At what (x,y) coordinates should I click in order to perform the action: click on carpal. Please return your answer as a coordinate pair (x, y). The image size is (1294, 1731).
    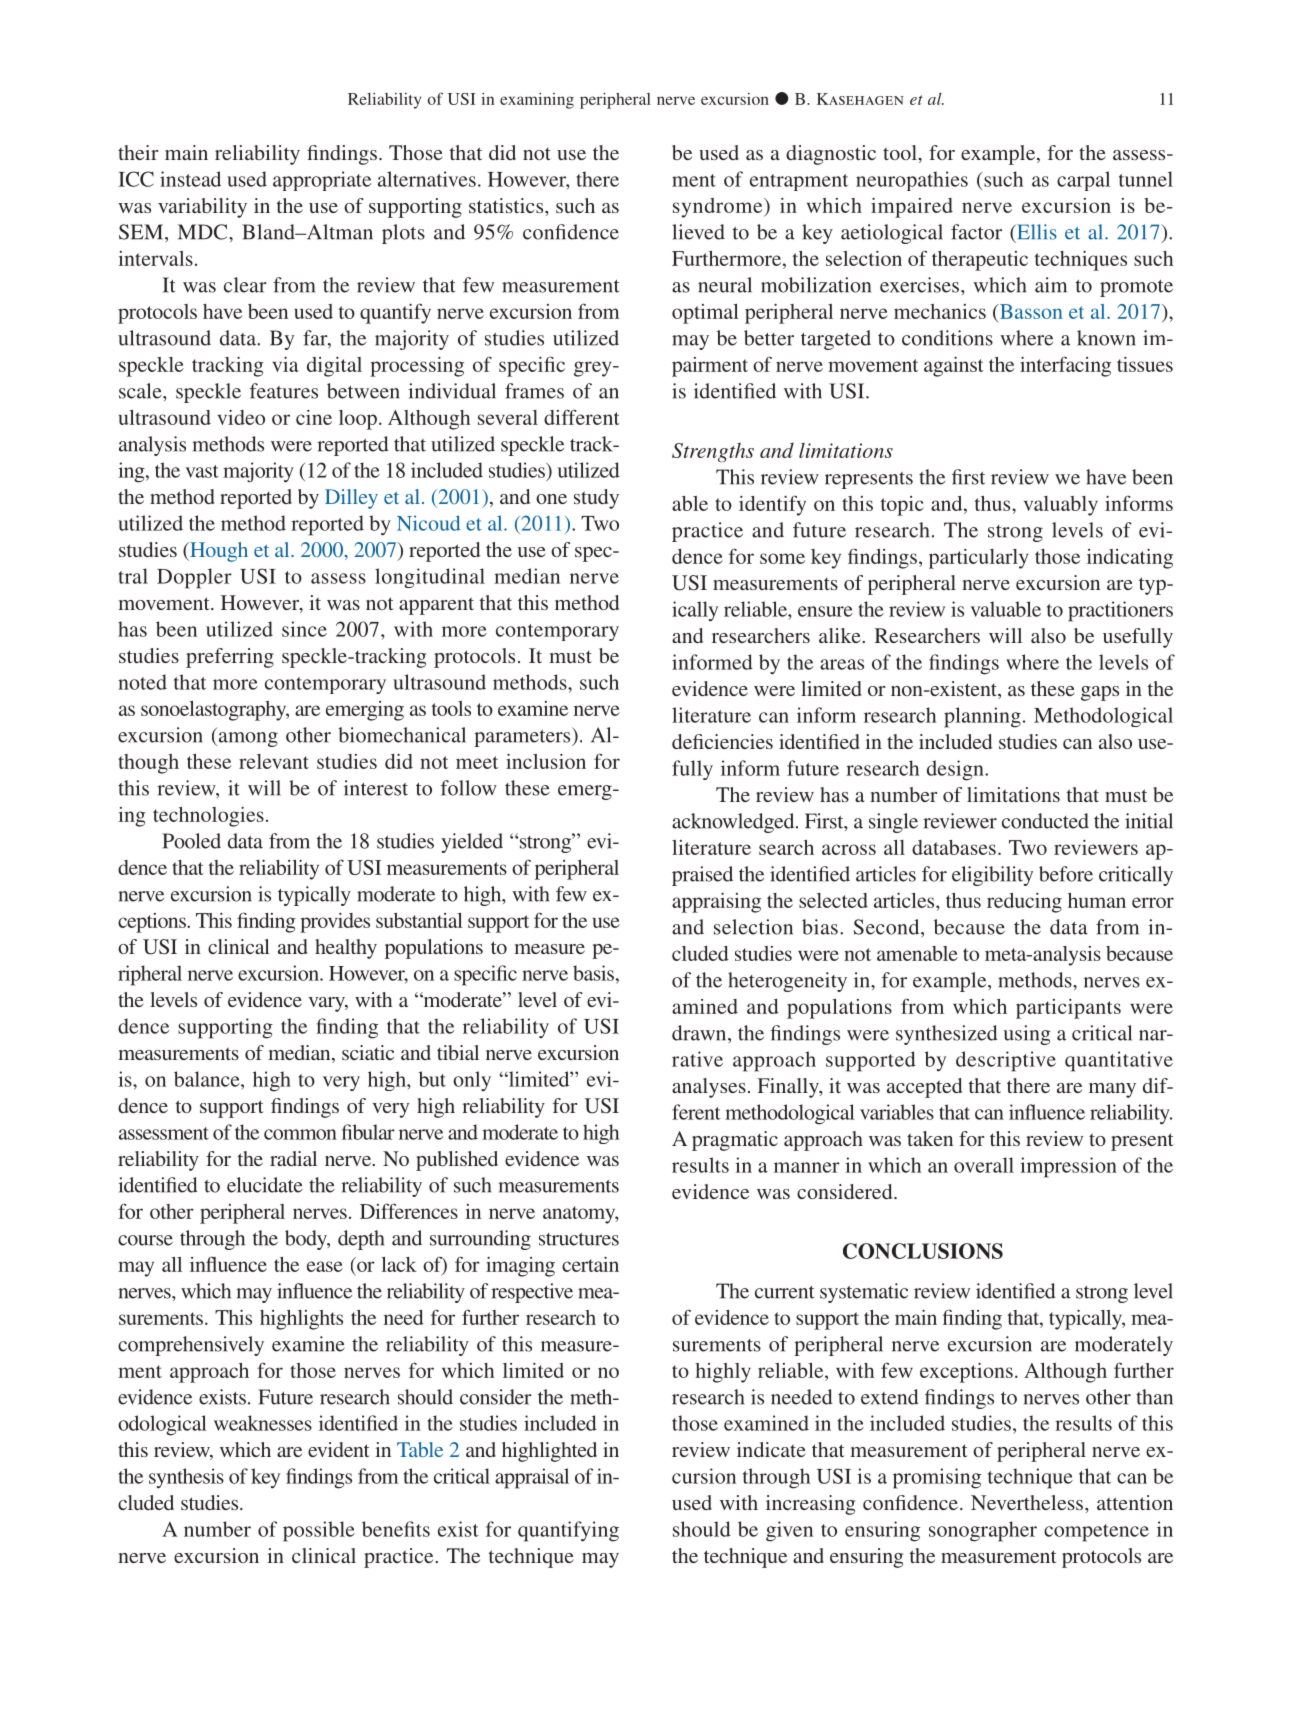
    Looking at the image, I should click on (1083, 181).
